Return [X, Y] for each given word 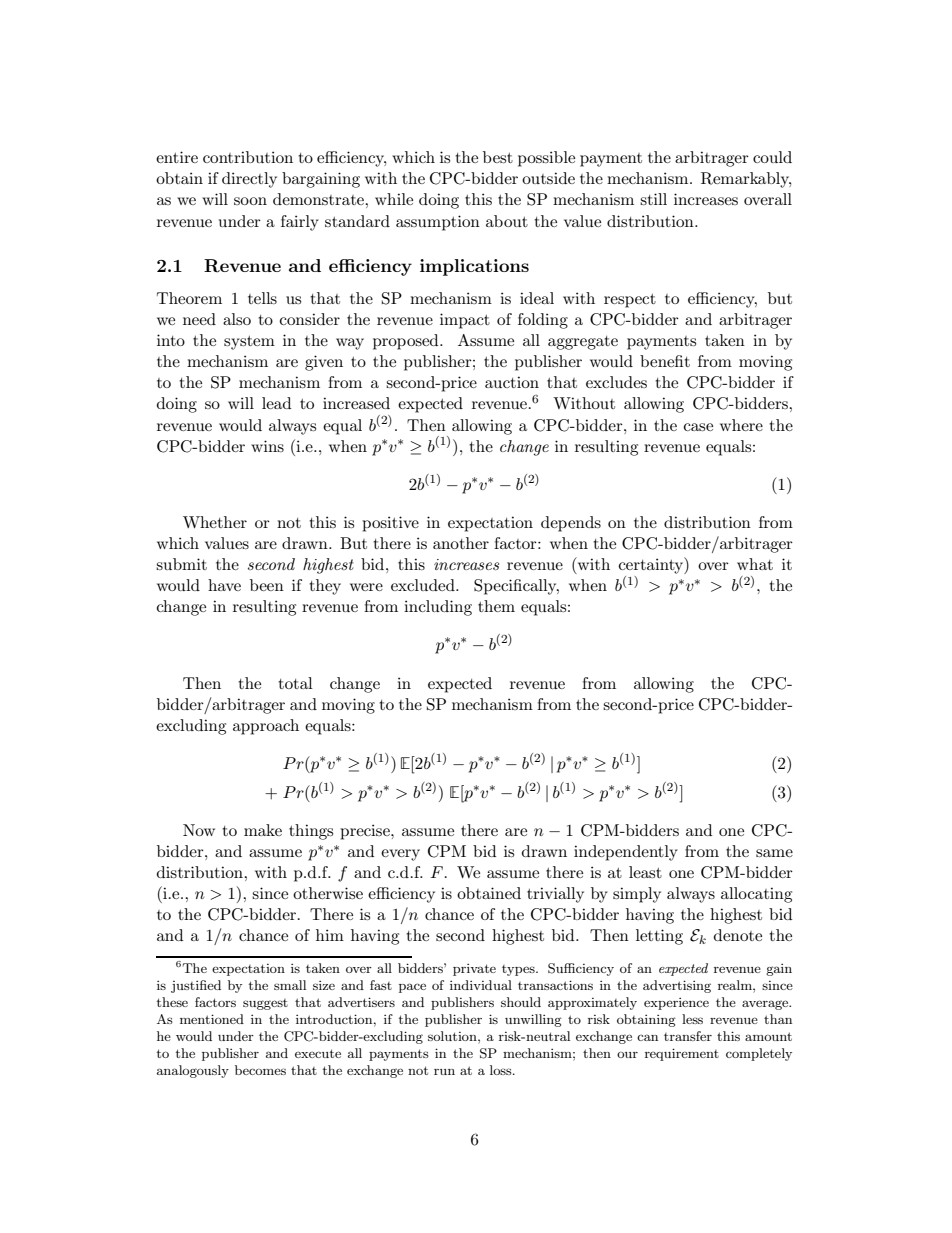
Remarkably [746, 180]
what [755, 564]
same [774, 853]
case [698, 427]
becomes [260, 1070]
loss [502, 1070]
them [496, 606]
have [224, 585]
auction [512, 382]
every [400, 855]
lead [276, 403]
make [263, 830]
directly [249, 180]
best [498, 157]
